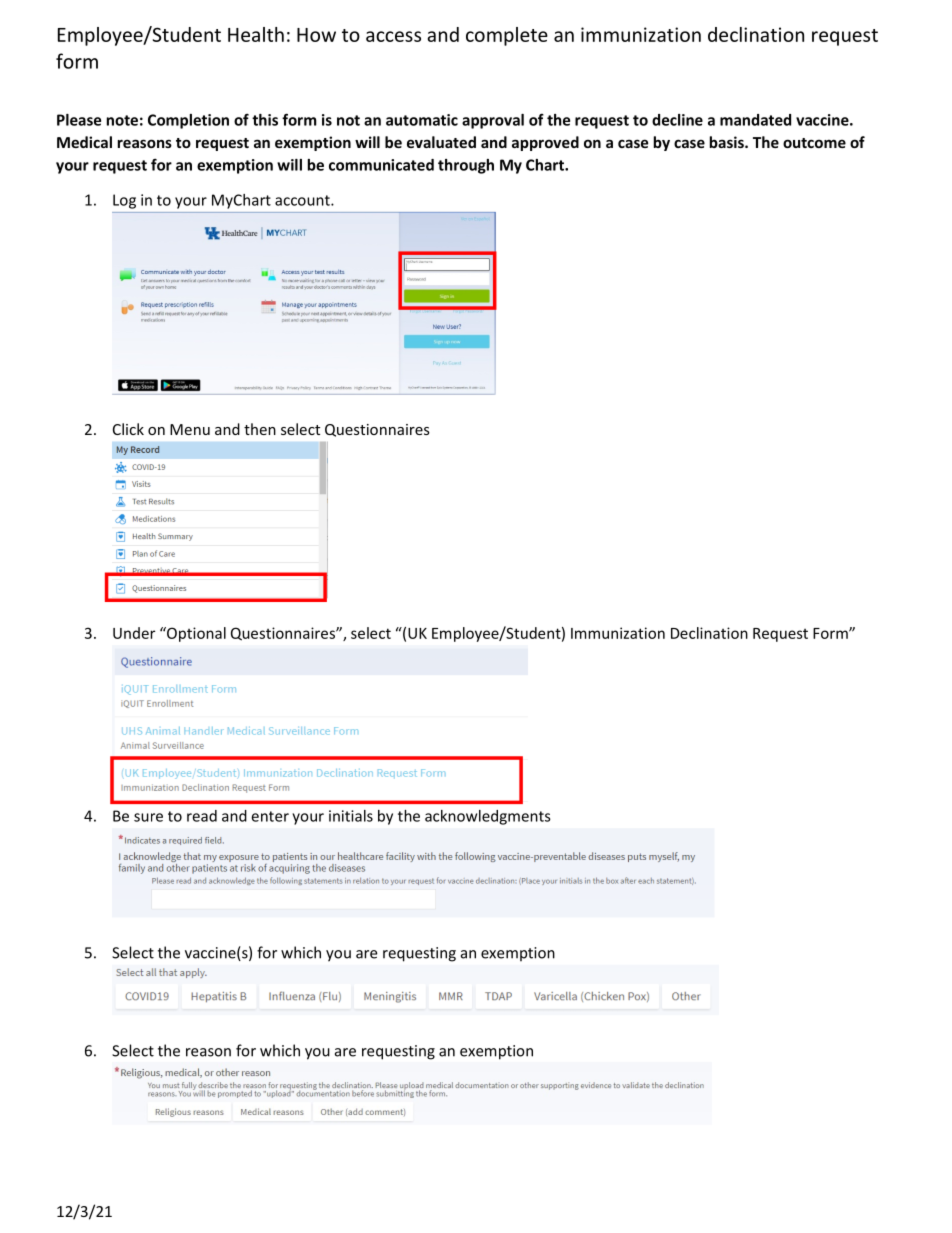 This image has width=952, height=1233. What do you see at coordinates (256, 34) in the image?
I see `Health` at bounding box center [256, 34].
